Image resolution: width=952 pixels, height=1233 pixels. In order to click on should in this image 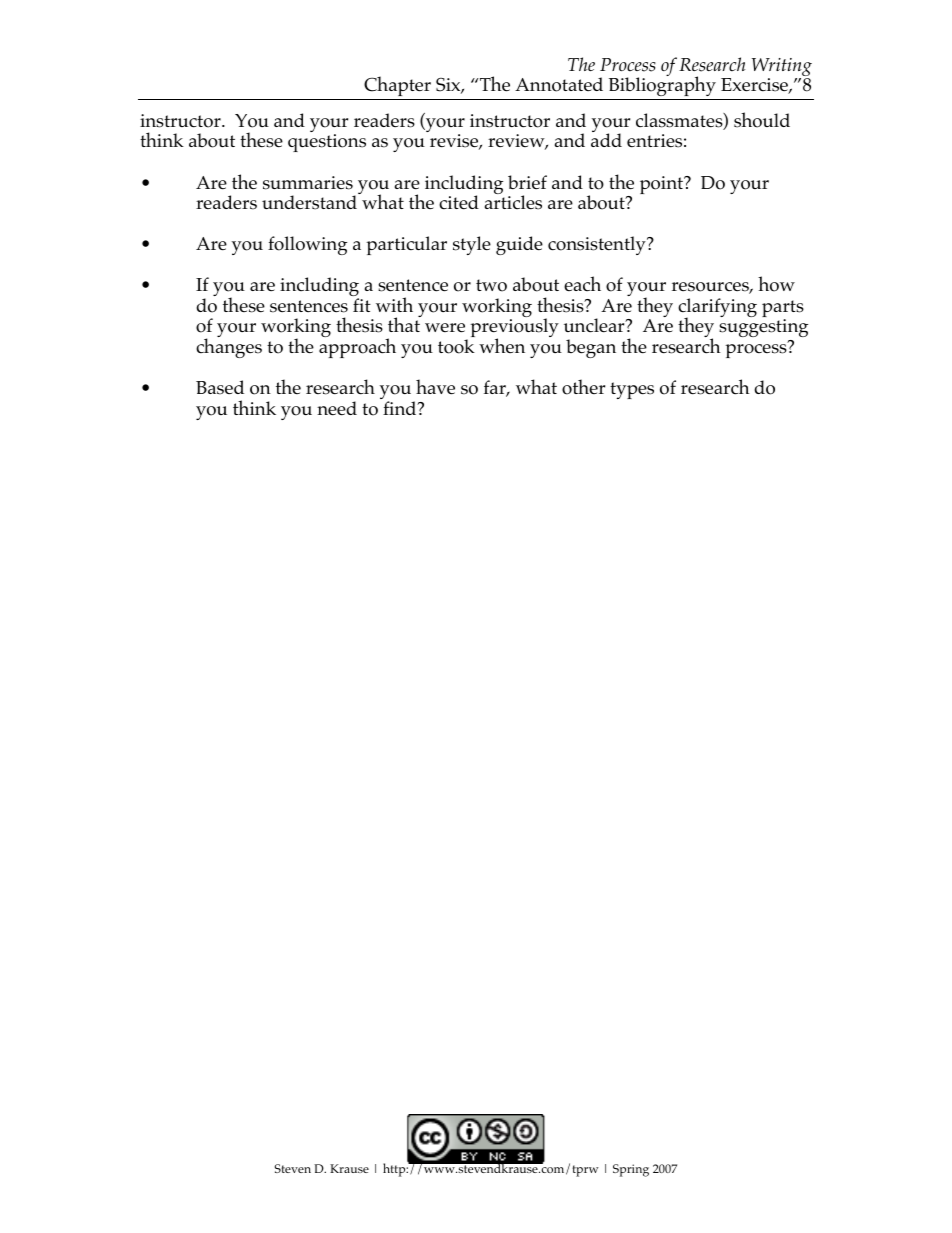, I will do `click(762, 120)`.
